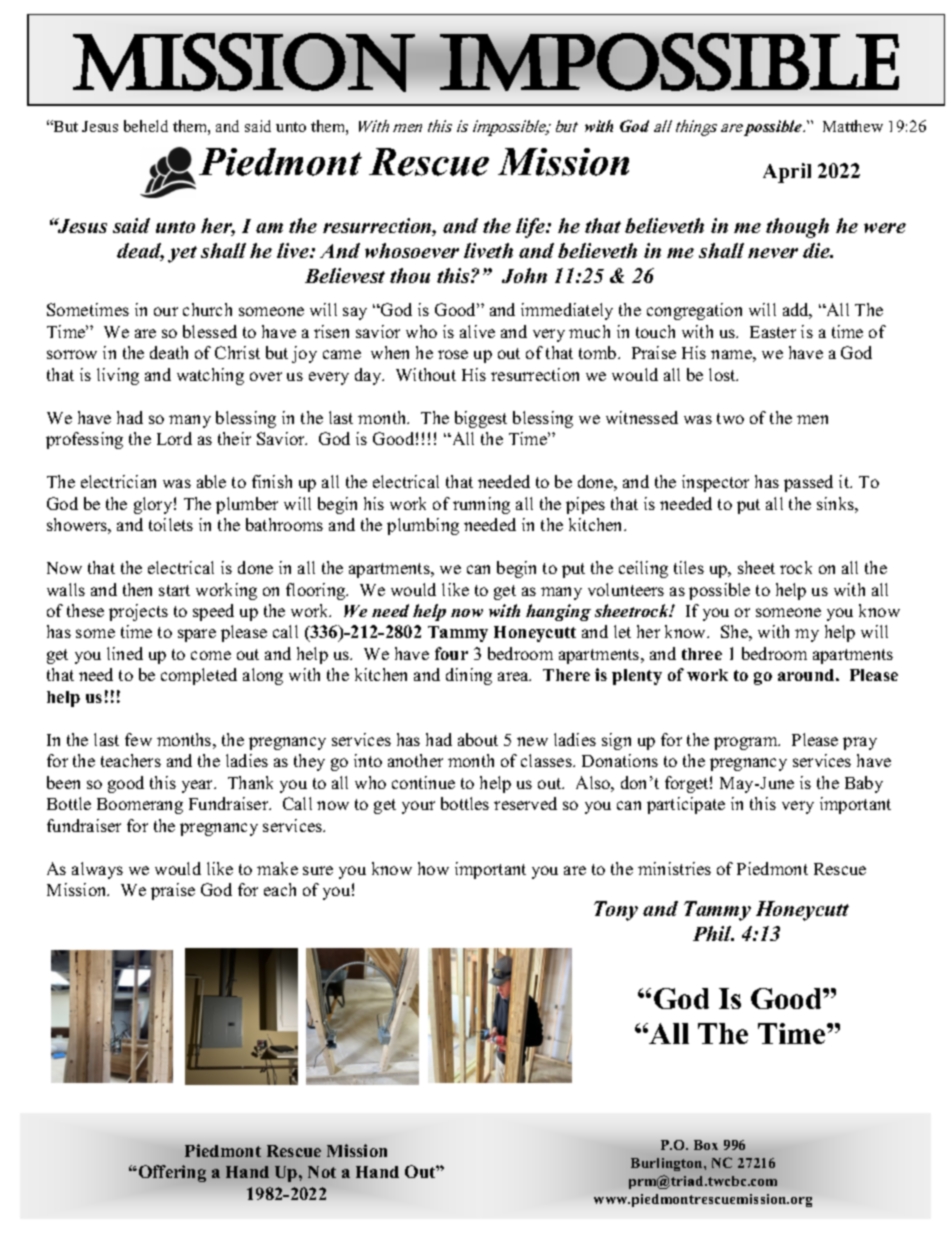  Describe the element at coordinates (730, 418) in the screenshot. I see `two` at that location.
